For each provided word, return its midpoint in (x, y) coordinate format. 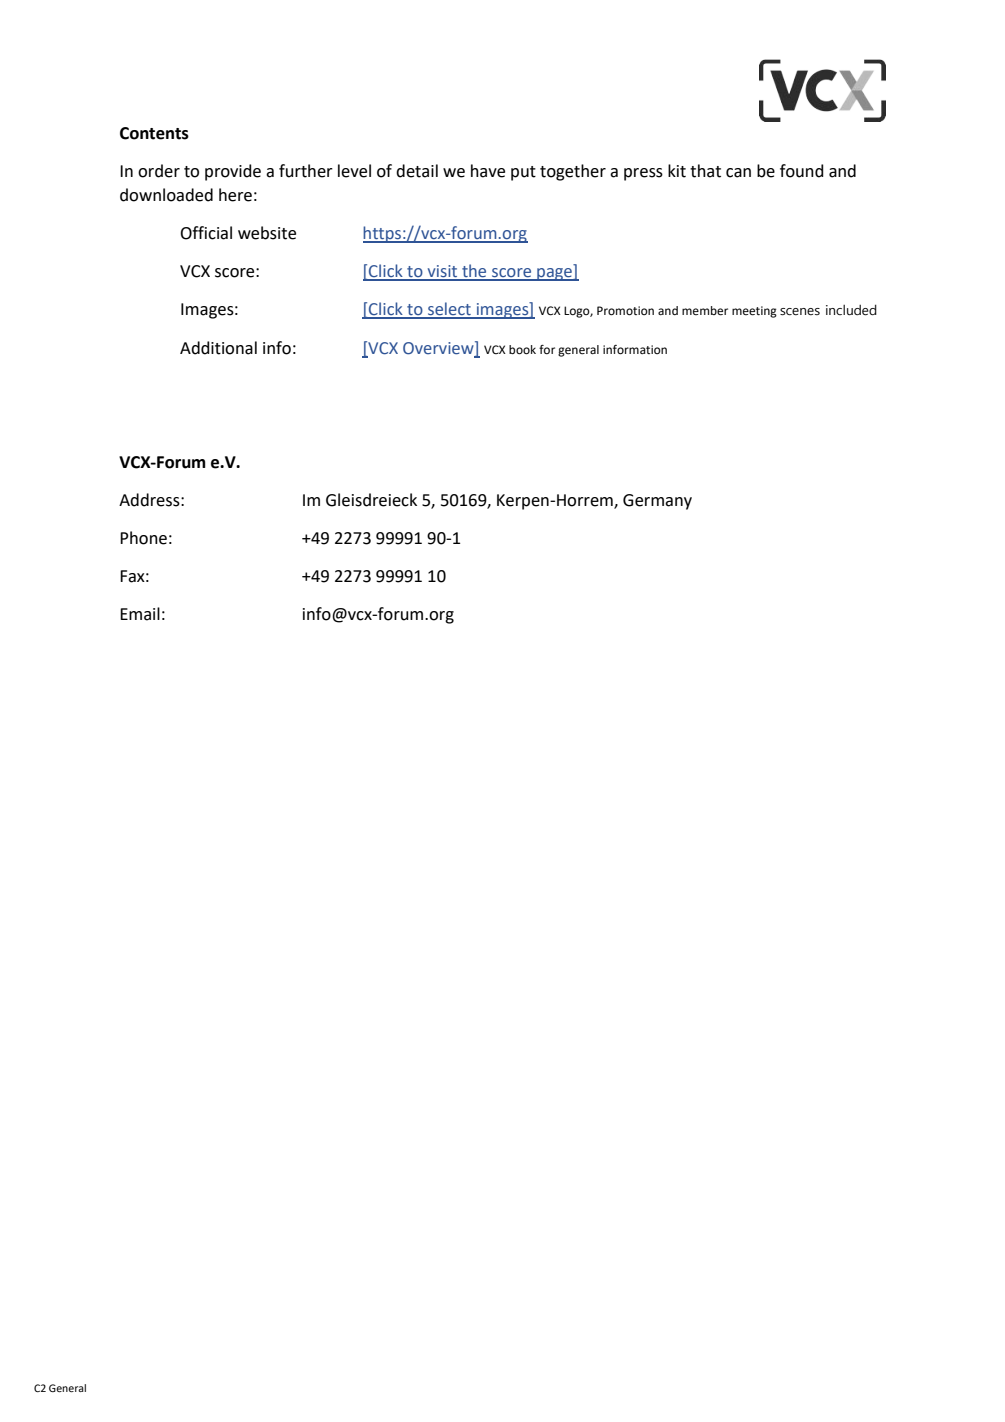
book (522, 350)
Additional (218, 348)
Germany (657, 502)
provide (233, 172)
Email (140, 614)
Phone (143, 538)
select (449, 310)
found (802, 171)
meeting (754, 312)
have (488, 171)
